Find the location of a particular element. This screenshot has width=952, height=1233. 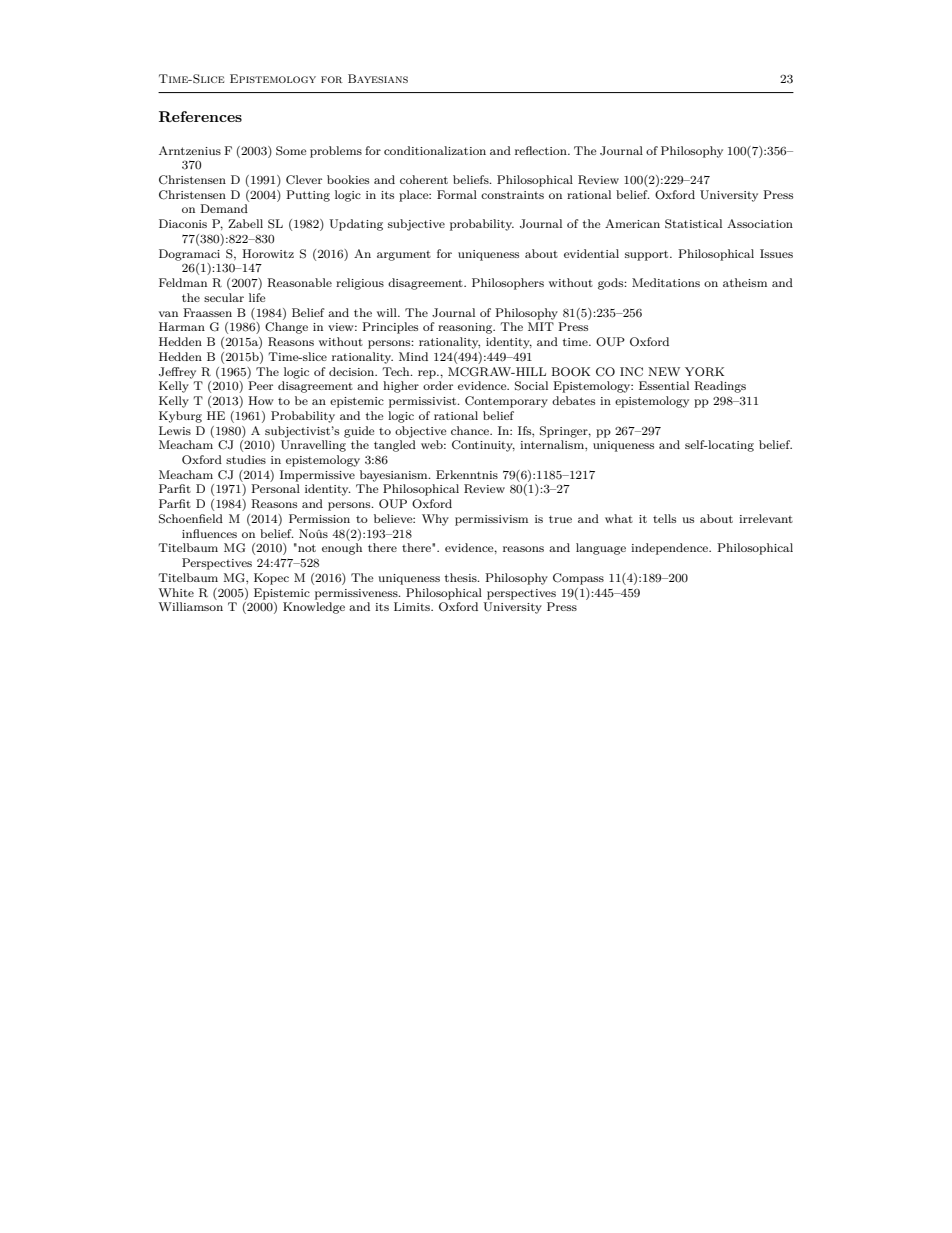

argument is located at coordinates (404, 256).
